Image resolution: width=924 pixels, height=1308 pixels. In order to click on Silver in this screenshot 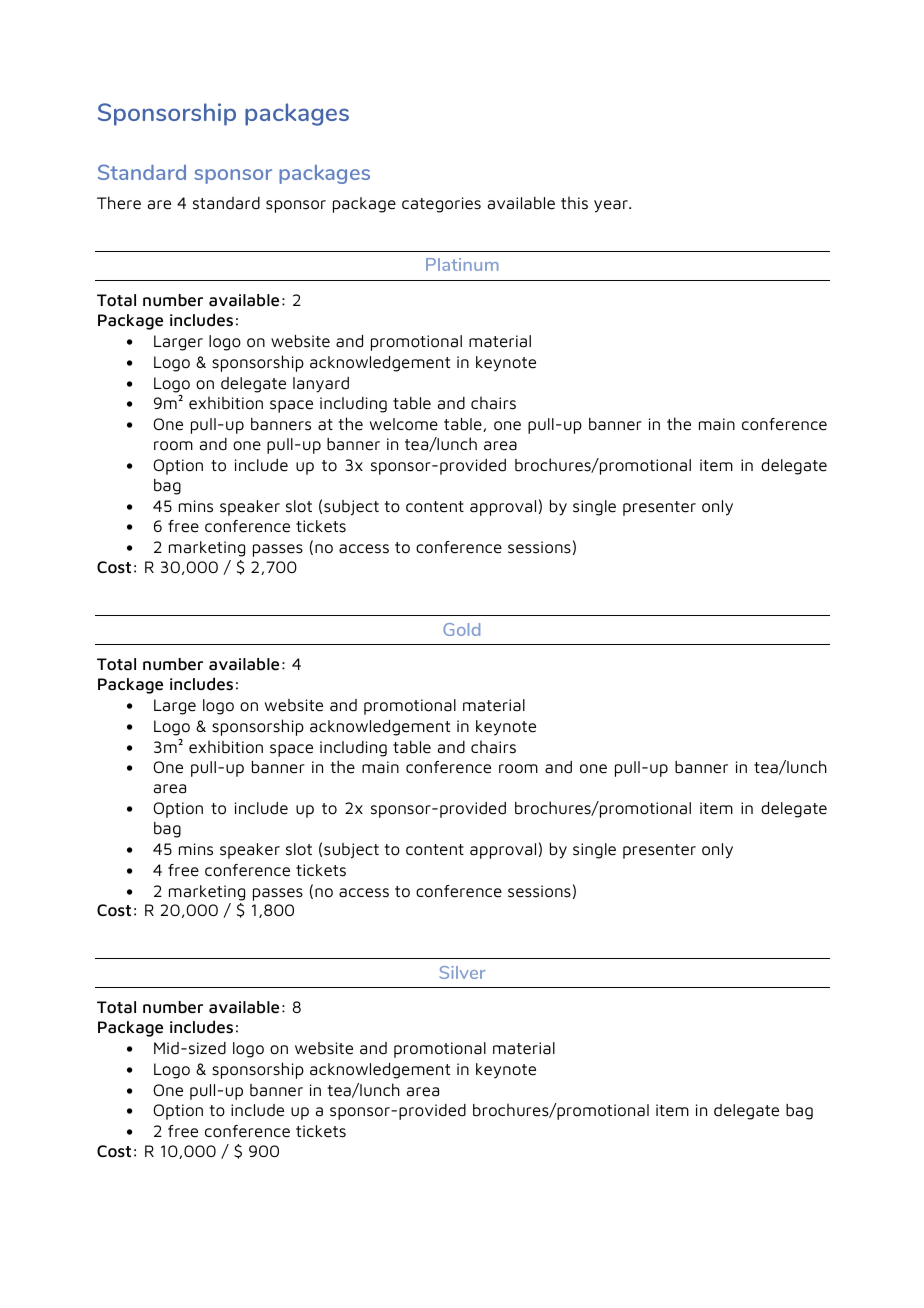, I will do `click(463, 972)`.
